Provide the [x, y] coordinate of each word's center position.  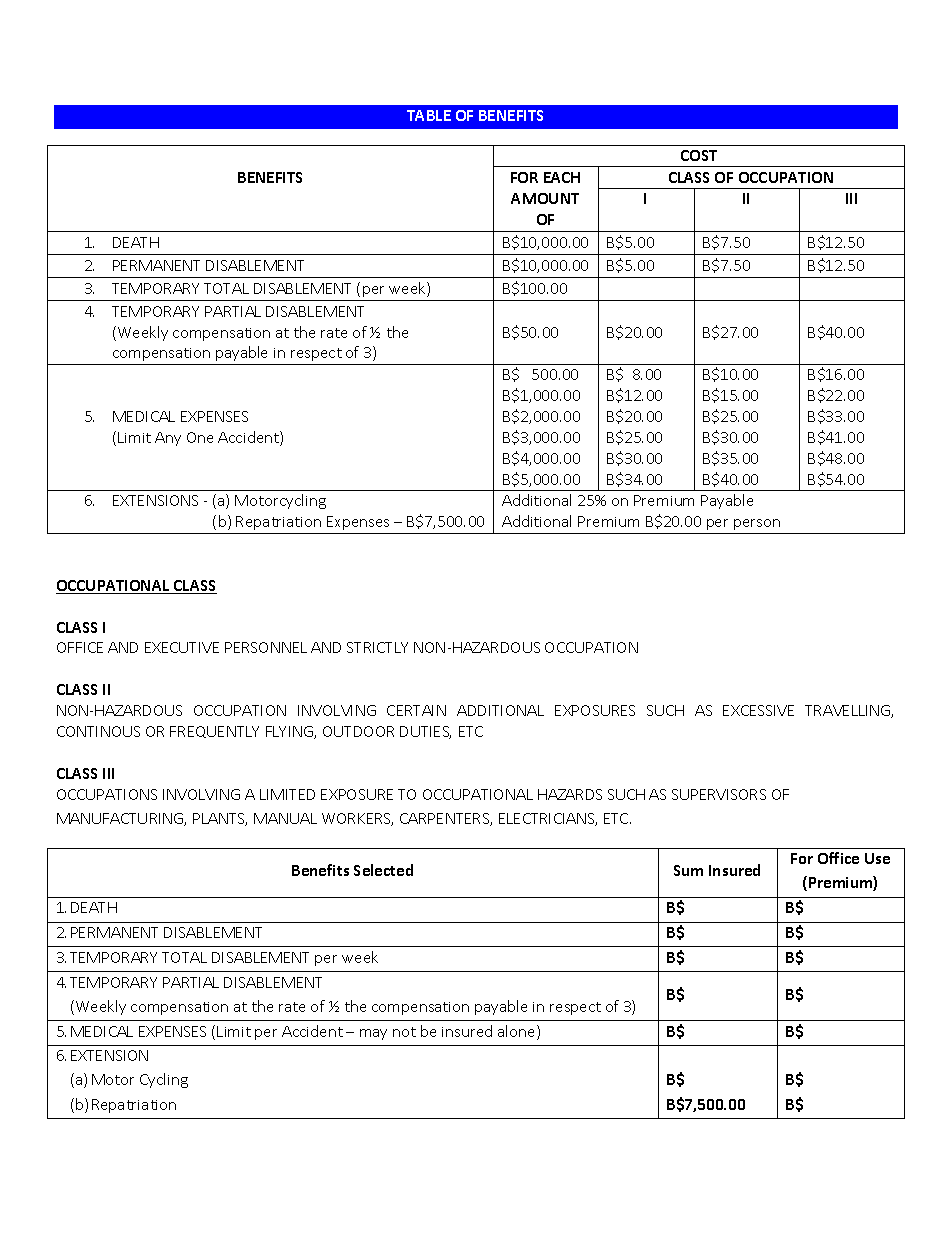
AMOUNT [545, 198]
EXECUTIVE [182, 647]
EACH [562, 177]
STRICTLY [377, 647]
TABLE [429, 115]
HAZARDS [570, 794]
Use [877, 858]
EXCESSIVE [758, 710]
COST [699, 155]
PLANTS [220, 819]
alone [518, 1032]
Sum [688, 870]
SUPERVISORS [719, 794]
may [373, 1034]
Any [168, 439]
